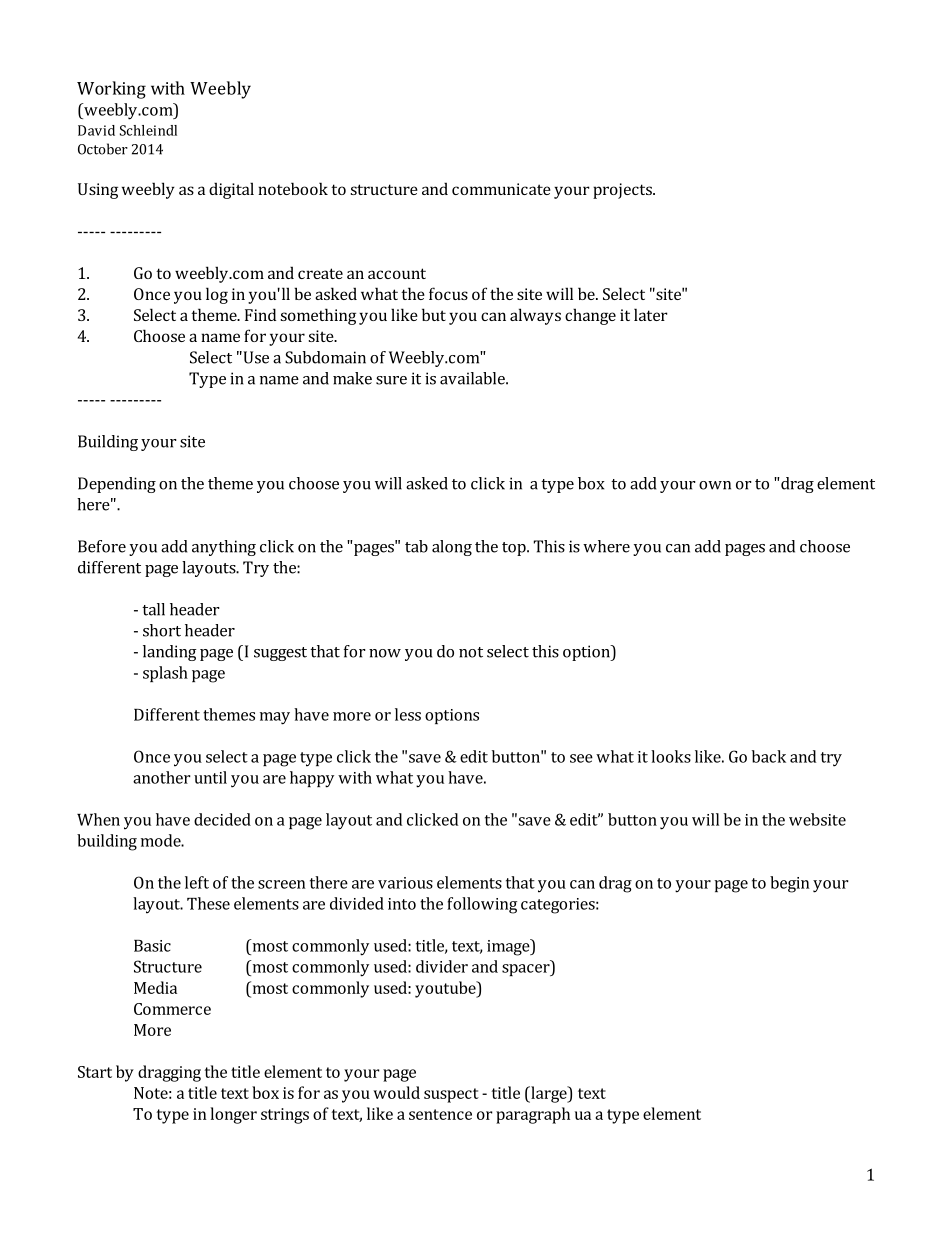  What do you see at coordinates (715, 485) in the screenshot?
I see `own` at bounding box center [715, 485].
